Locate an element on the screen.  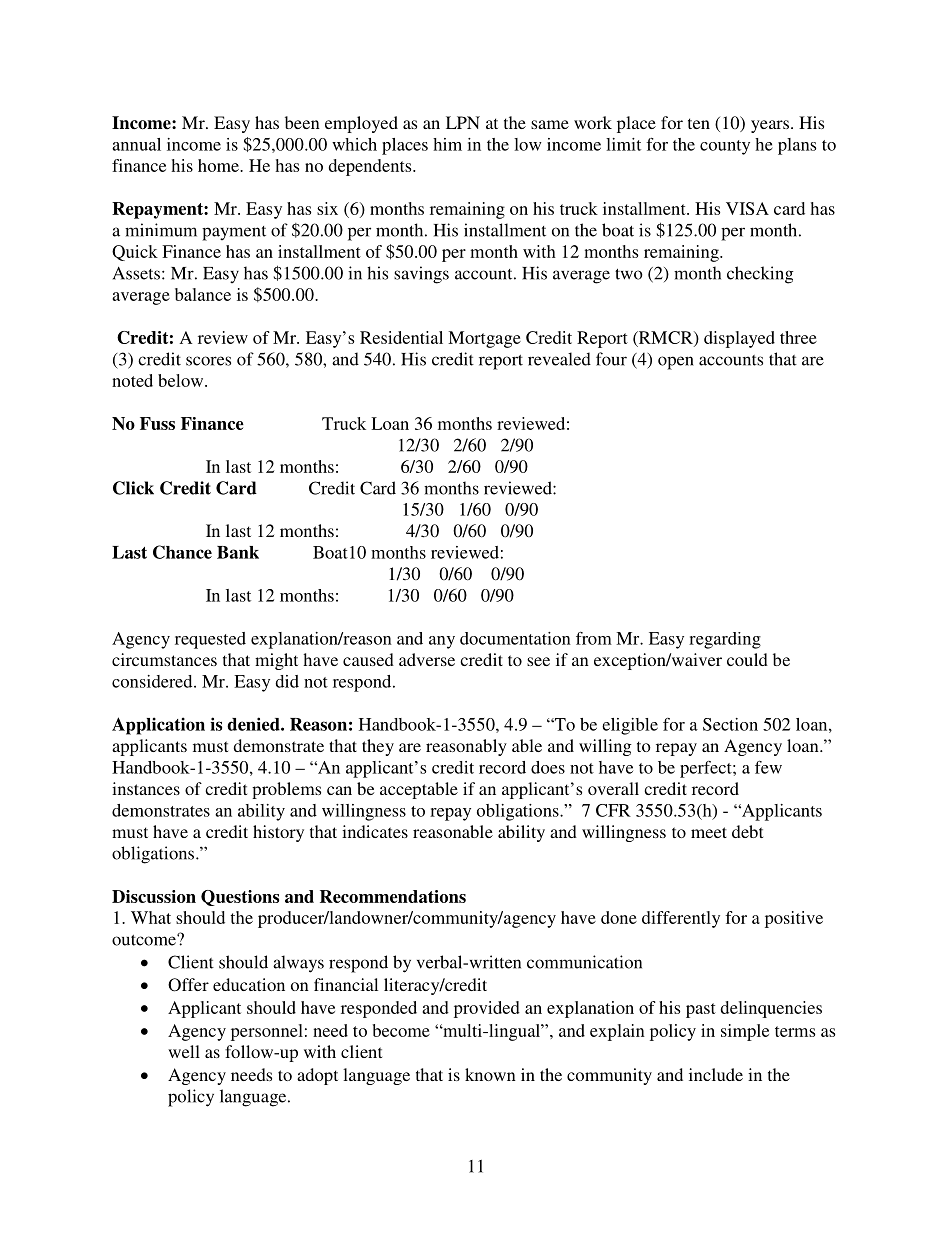
any is located at coordinates (442, 642).
